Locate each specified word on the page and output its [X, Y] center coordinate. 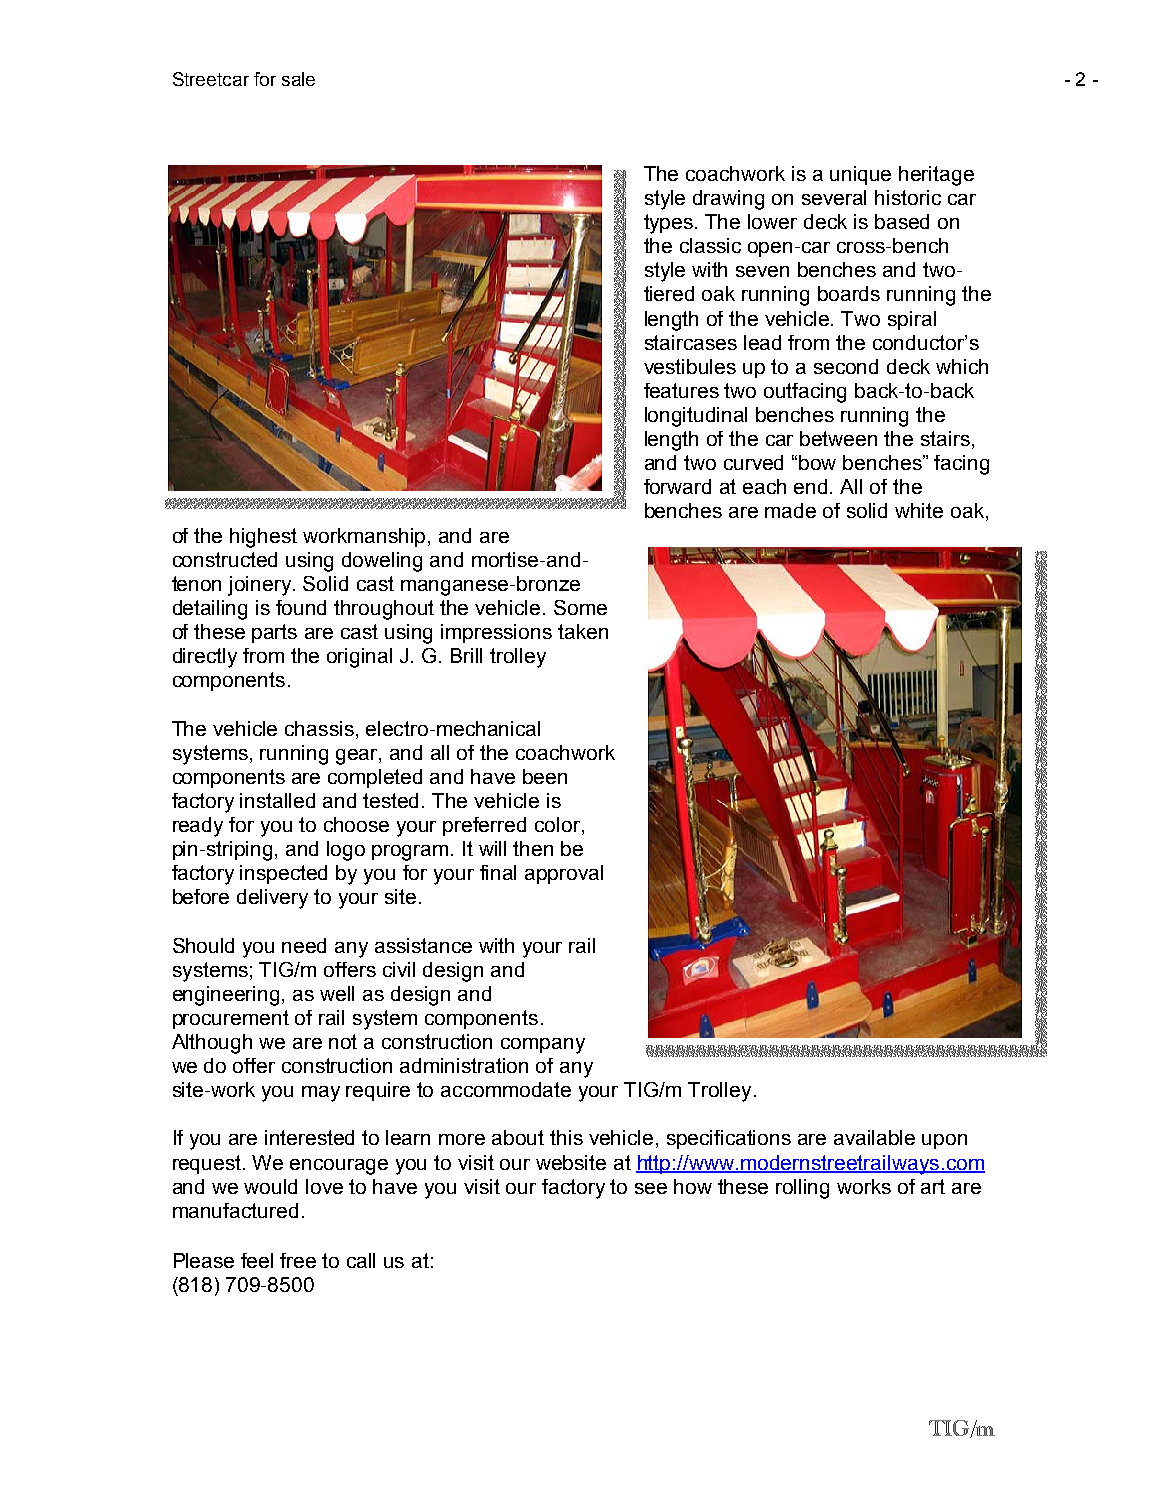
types [670, 224]
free [298, 1260]
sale [298, 79]
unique [860, 175]
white [919, 510]
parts [274, 633]
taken [583, 631]
